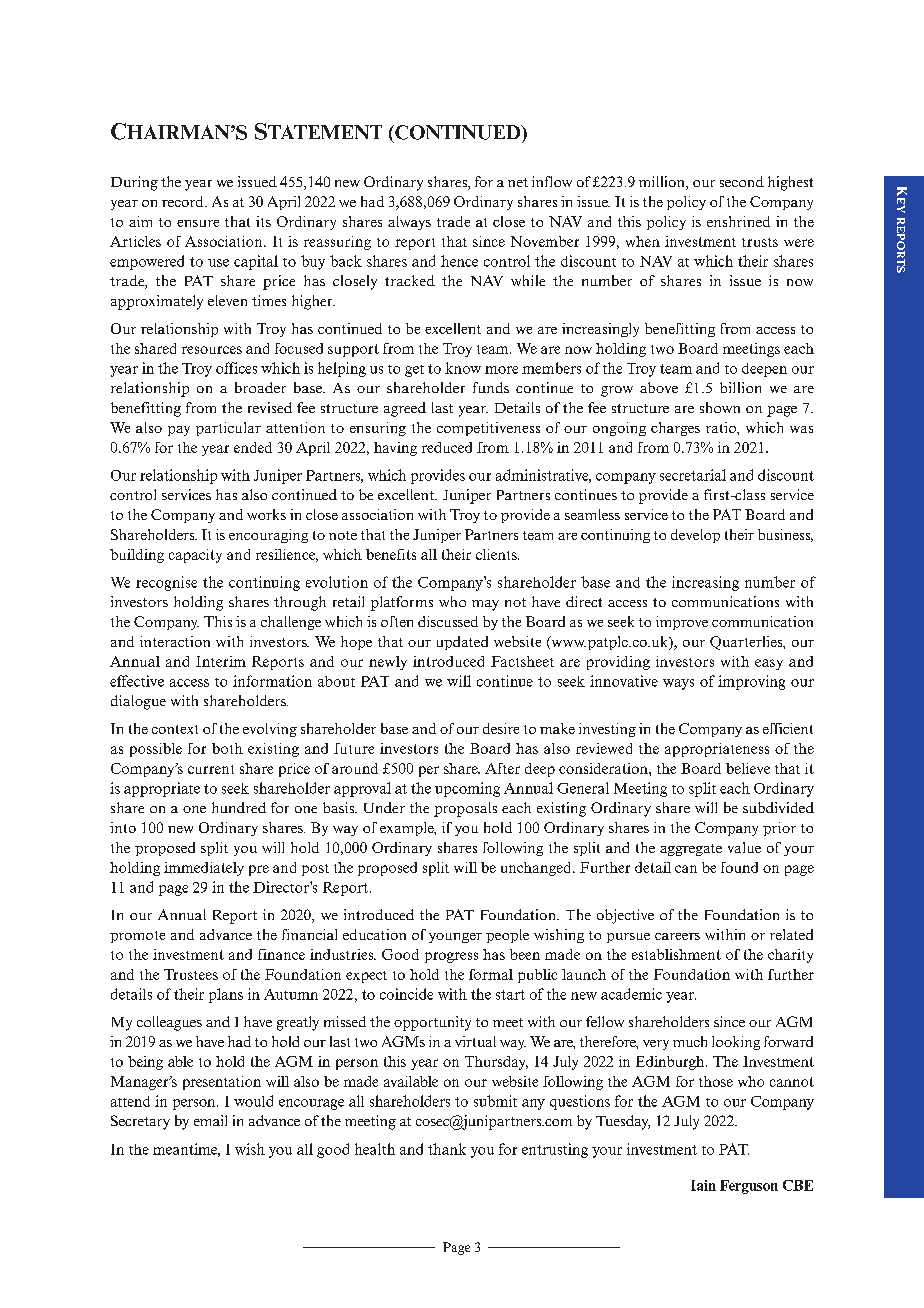 The width and height of the screenshot is (924, 1308). Describe the element at coordinates (459, 261) in the screenshot. I see `hence` at that location.
